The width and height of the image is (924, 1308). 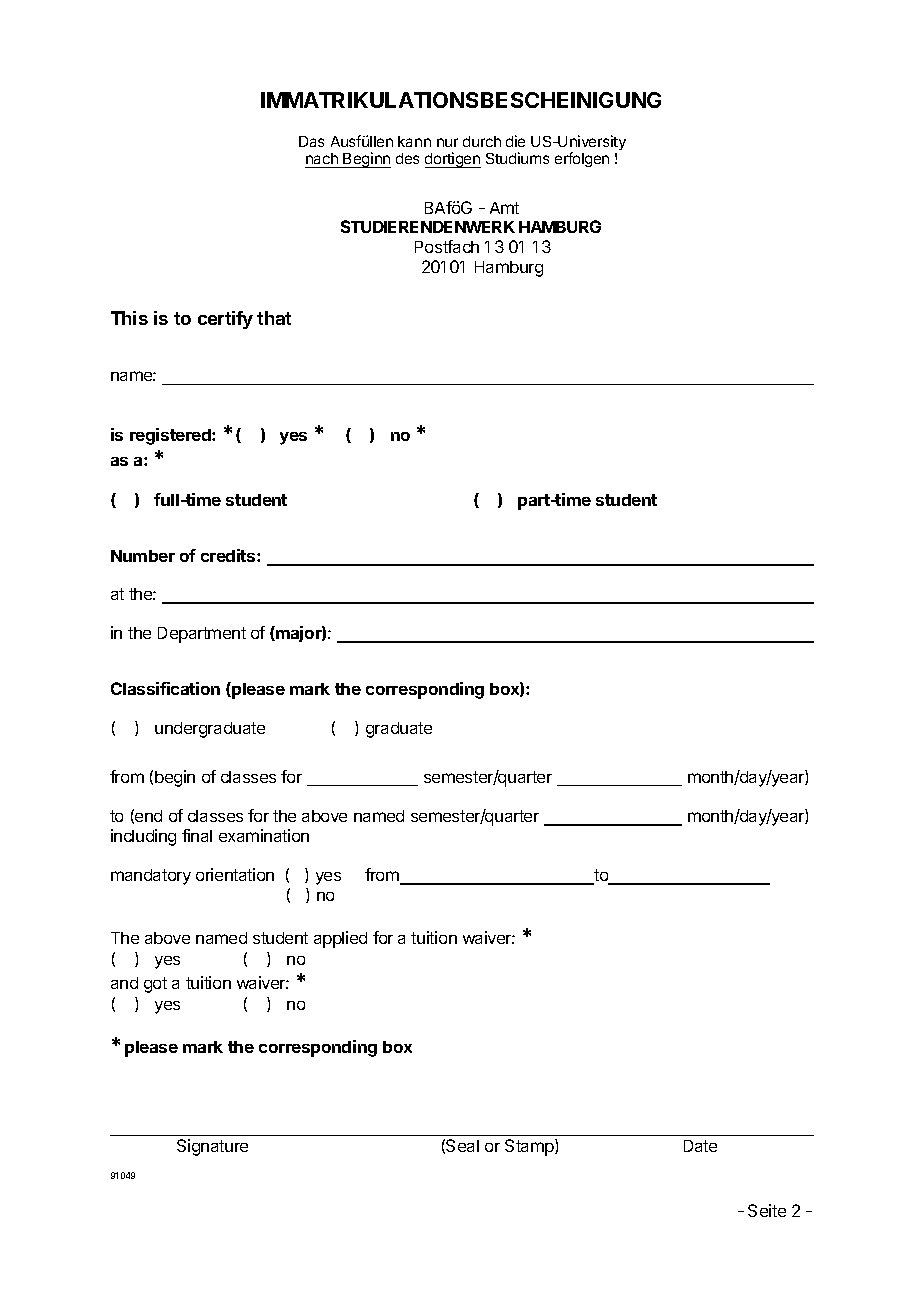 I want to click on Amt, so click(x=504, y=208).
